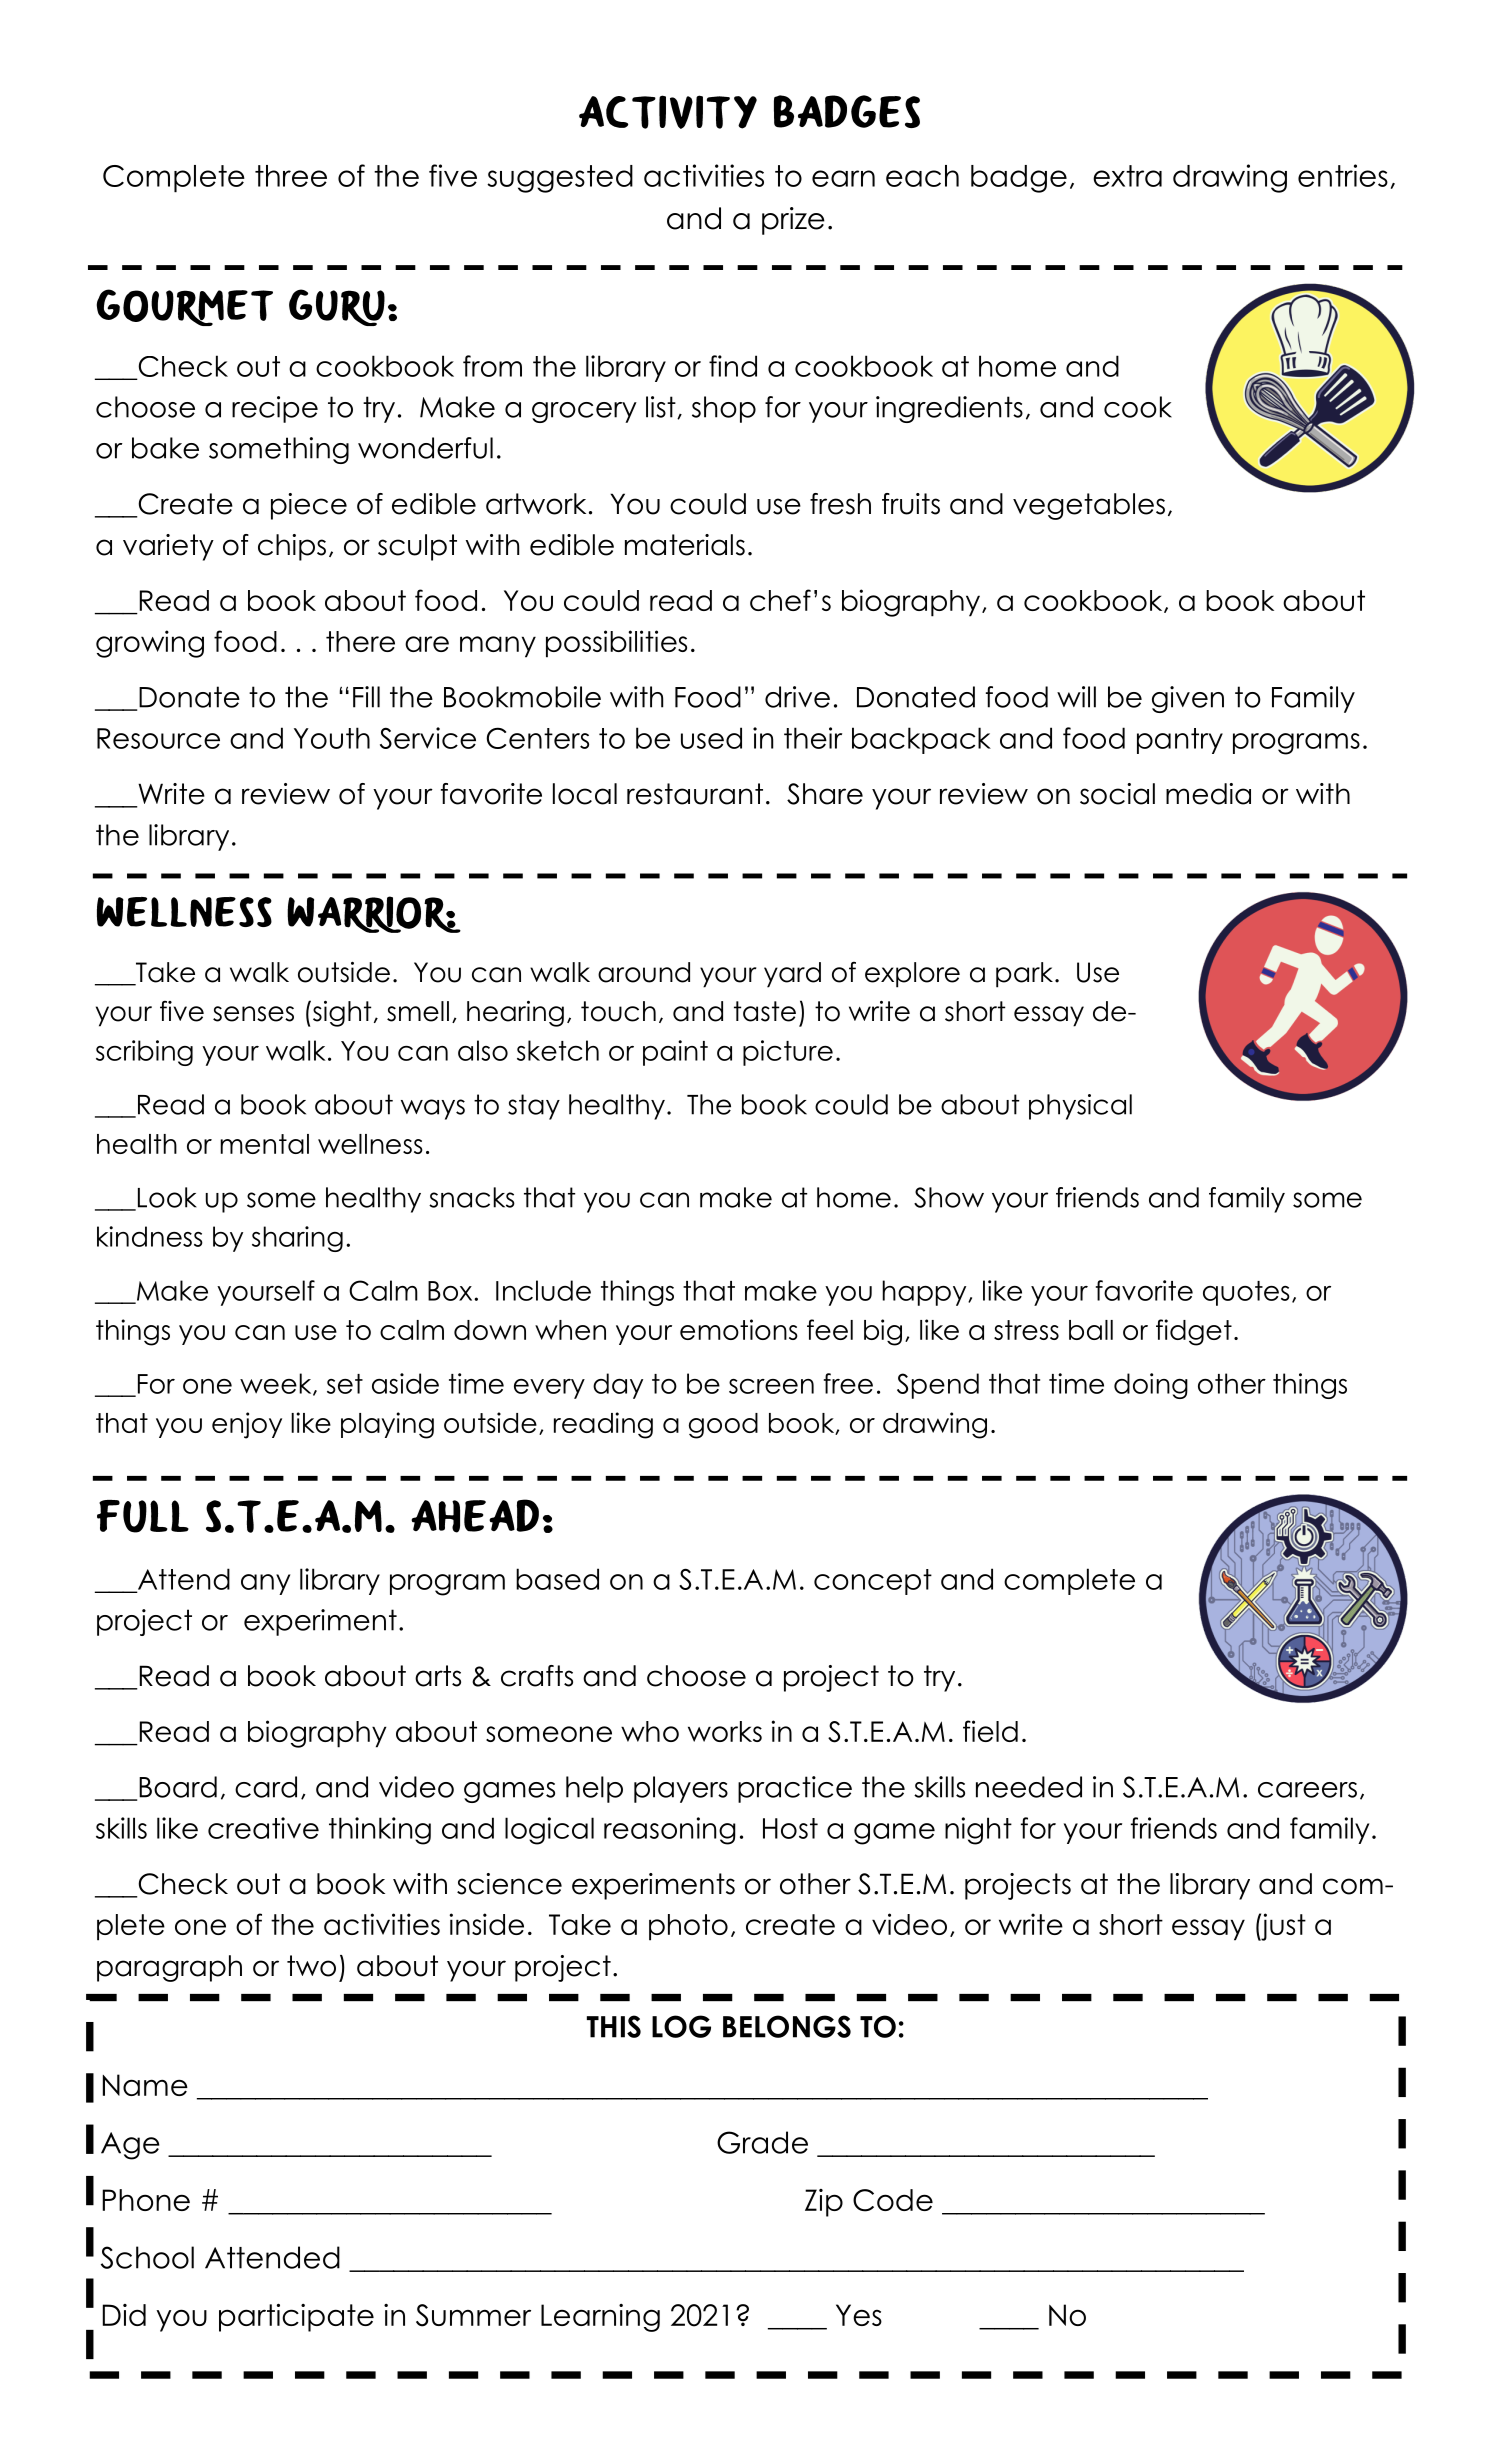 This screenshot has width=1495, height=2463. I want to click on sharing, so click(297, 1239).
